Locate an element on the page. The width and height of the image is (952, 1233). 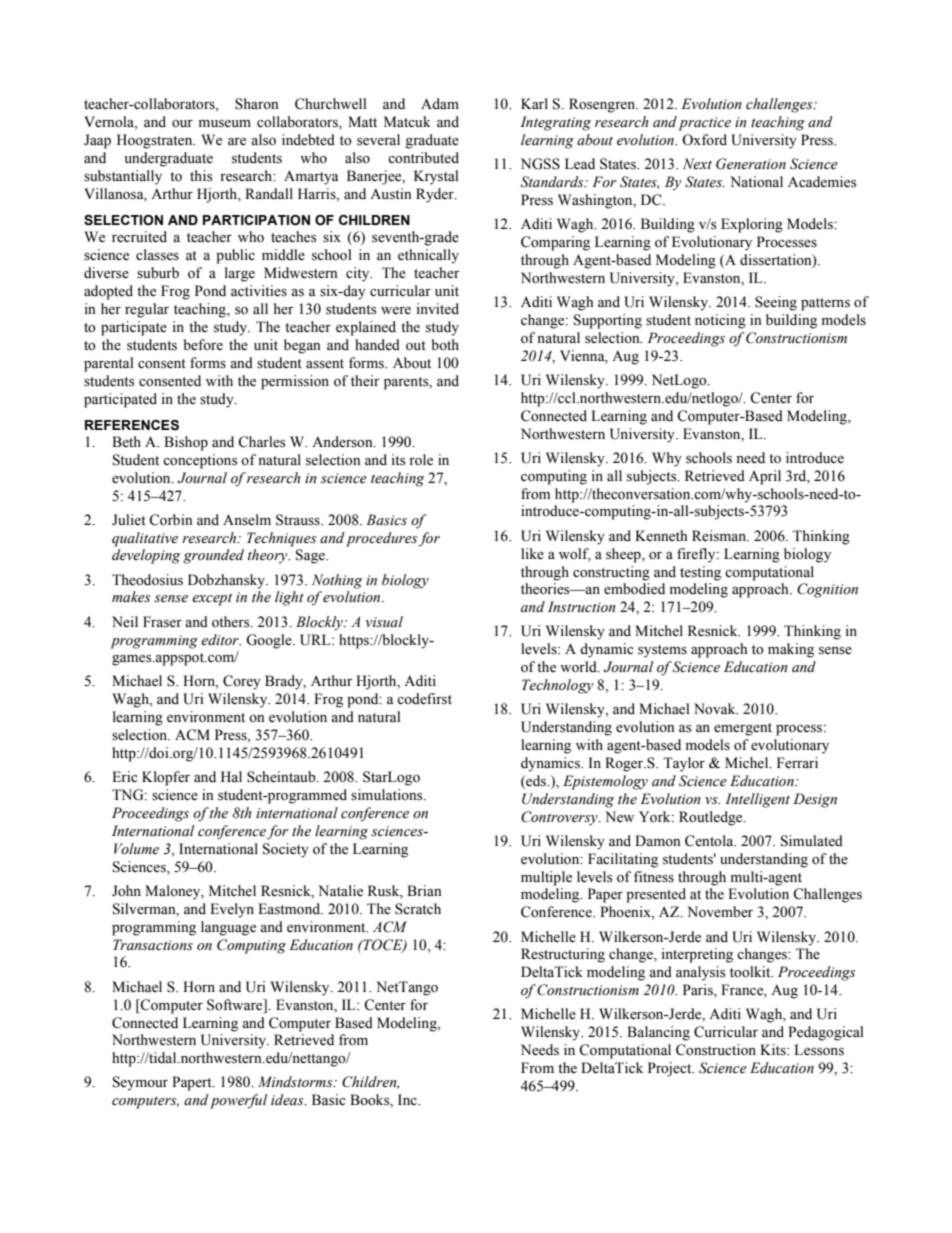
museum is located at coordinates (225, 124).
